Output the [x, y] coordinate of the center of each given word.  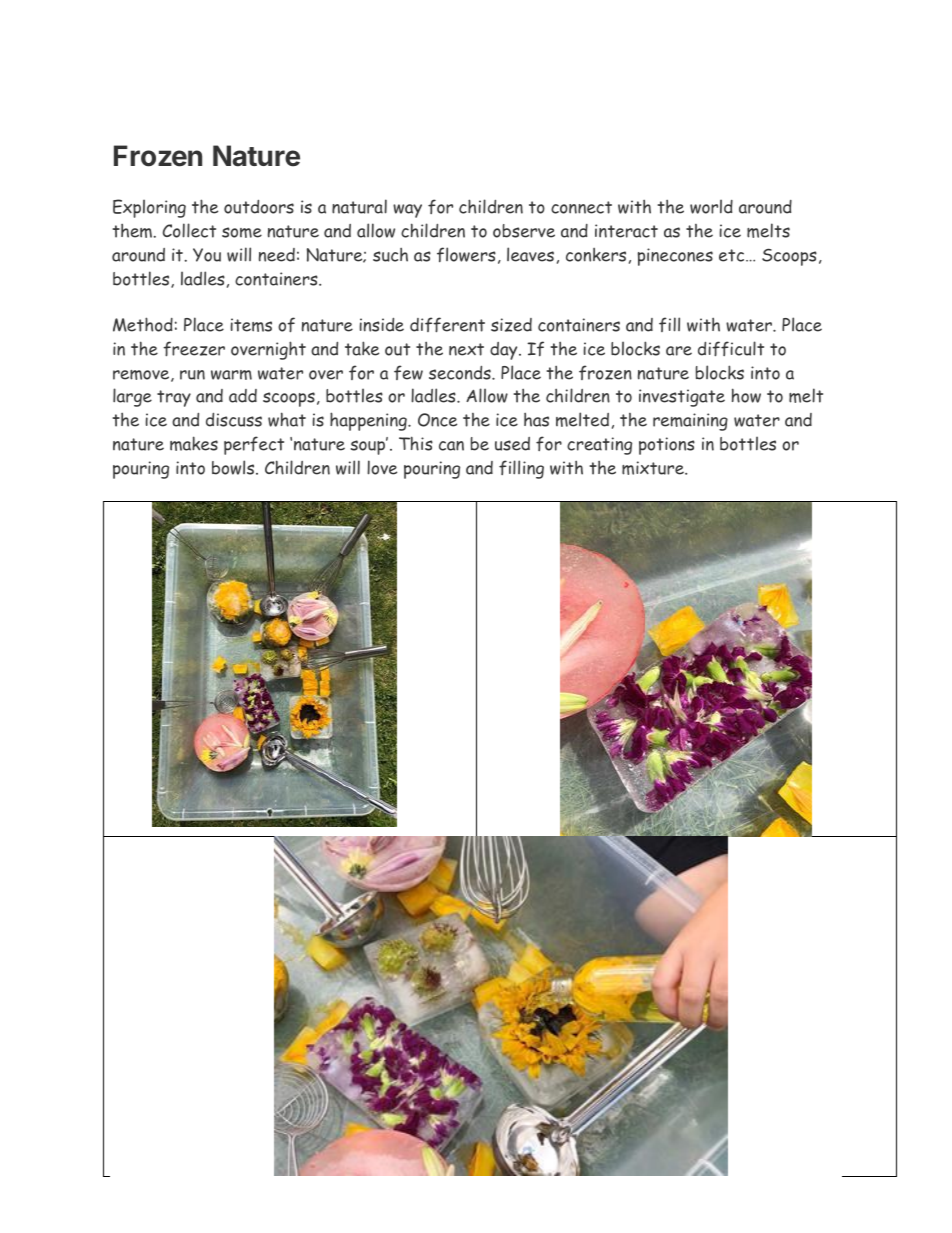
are [679, 351]
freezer [194, 349]
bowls [234, 467]
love [382, 467]
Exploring [149, 208]
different [447, 325]
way [407, 211]
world [711, 206]
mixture [654, 468]
